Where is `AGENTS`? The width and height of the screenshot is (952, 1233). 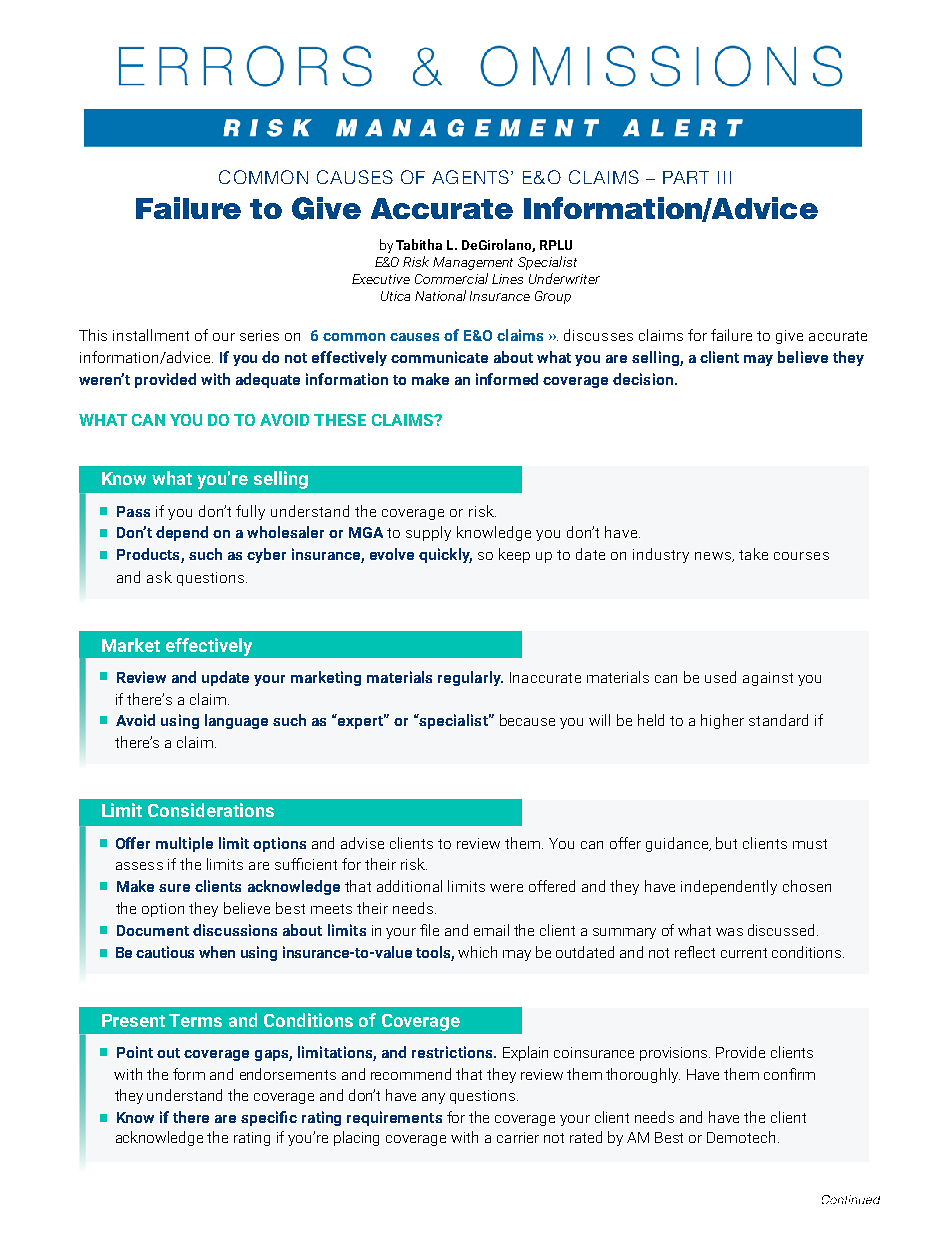
AGENTS is located at coordinates (470, 177).
